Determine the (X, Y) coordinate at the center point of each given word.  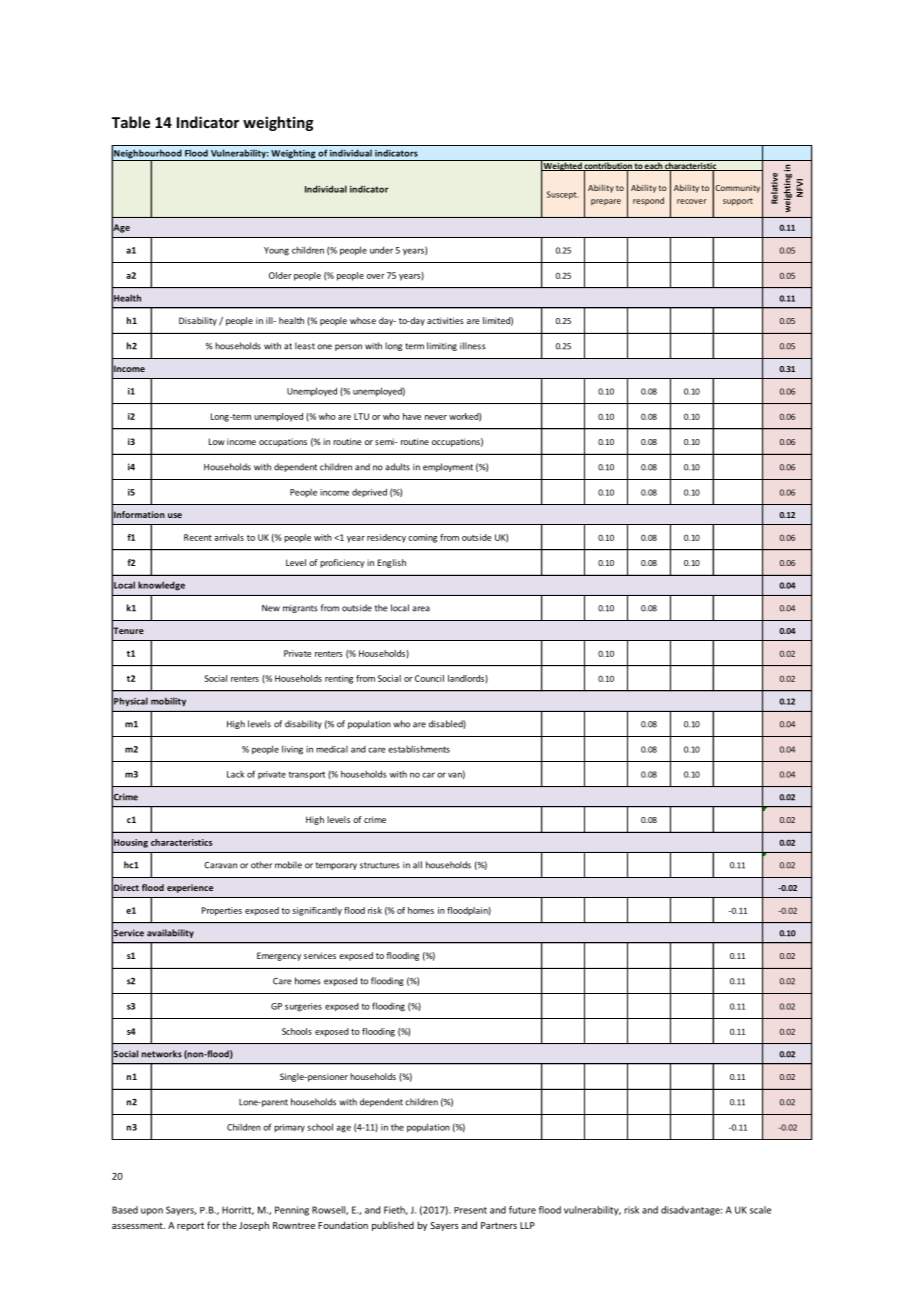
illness (472, 346)
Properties (222, 911)
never (436, 417)
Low (217, 441)
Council (429, 678)
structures (379, 865)
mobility (168, 702)
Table (131, 122)
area (421, 609)
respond (648, 201)
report (190, 1226)
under (381, 250)
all (417, 865)
